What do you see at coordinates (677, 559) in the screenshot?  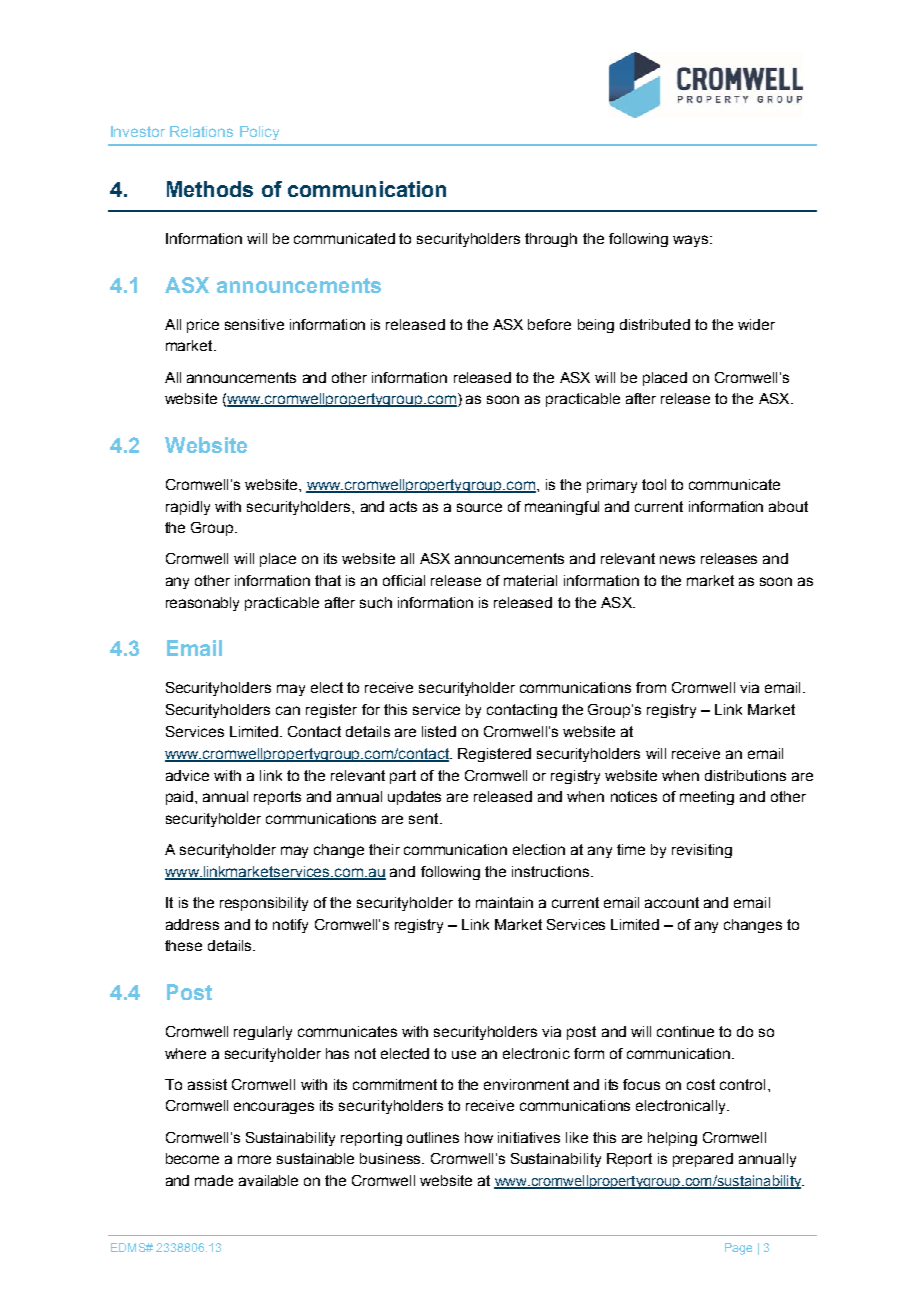 I see `news` at bounding box center [677, 559].
